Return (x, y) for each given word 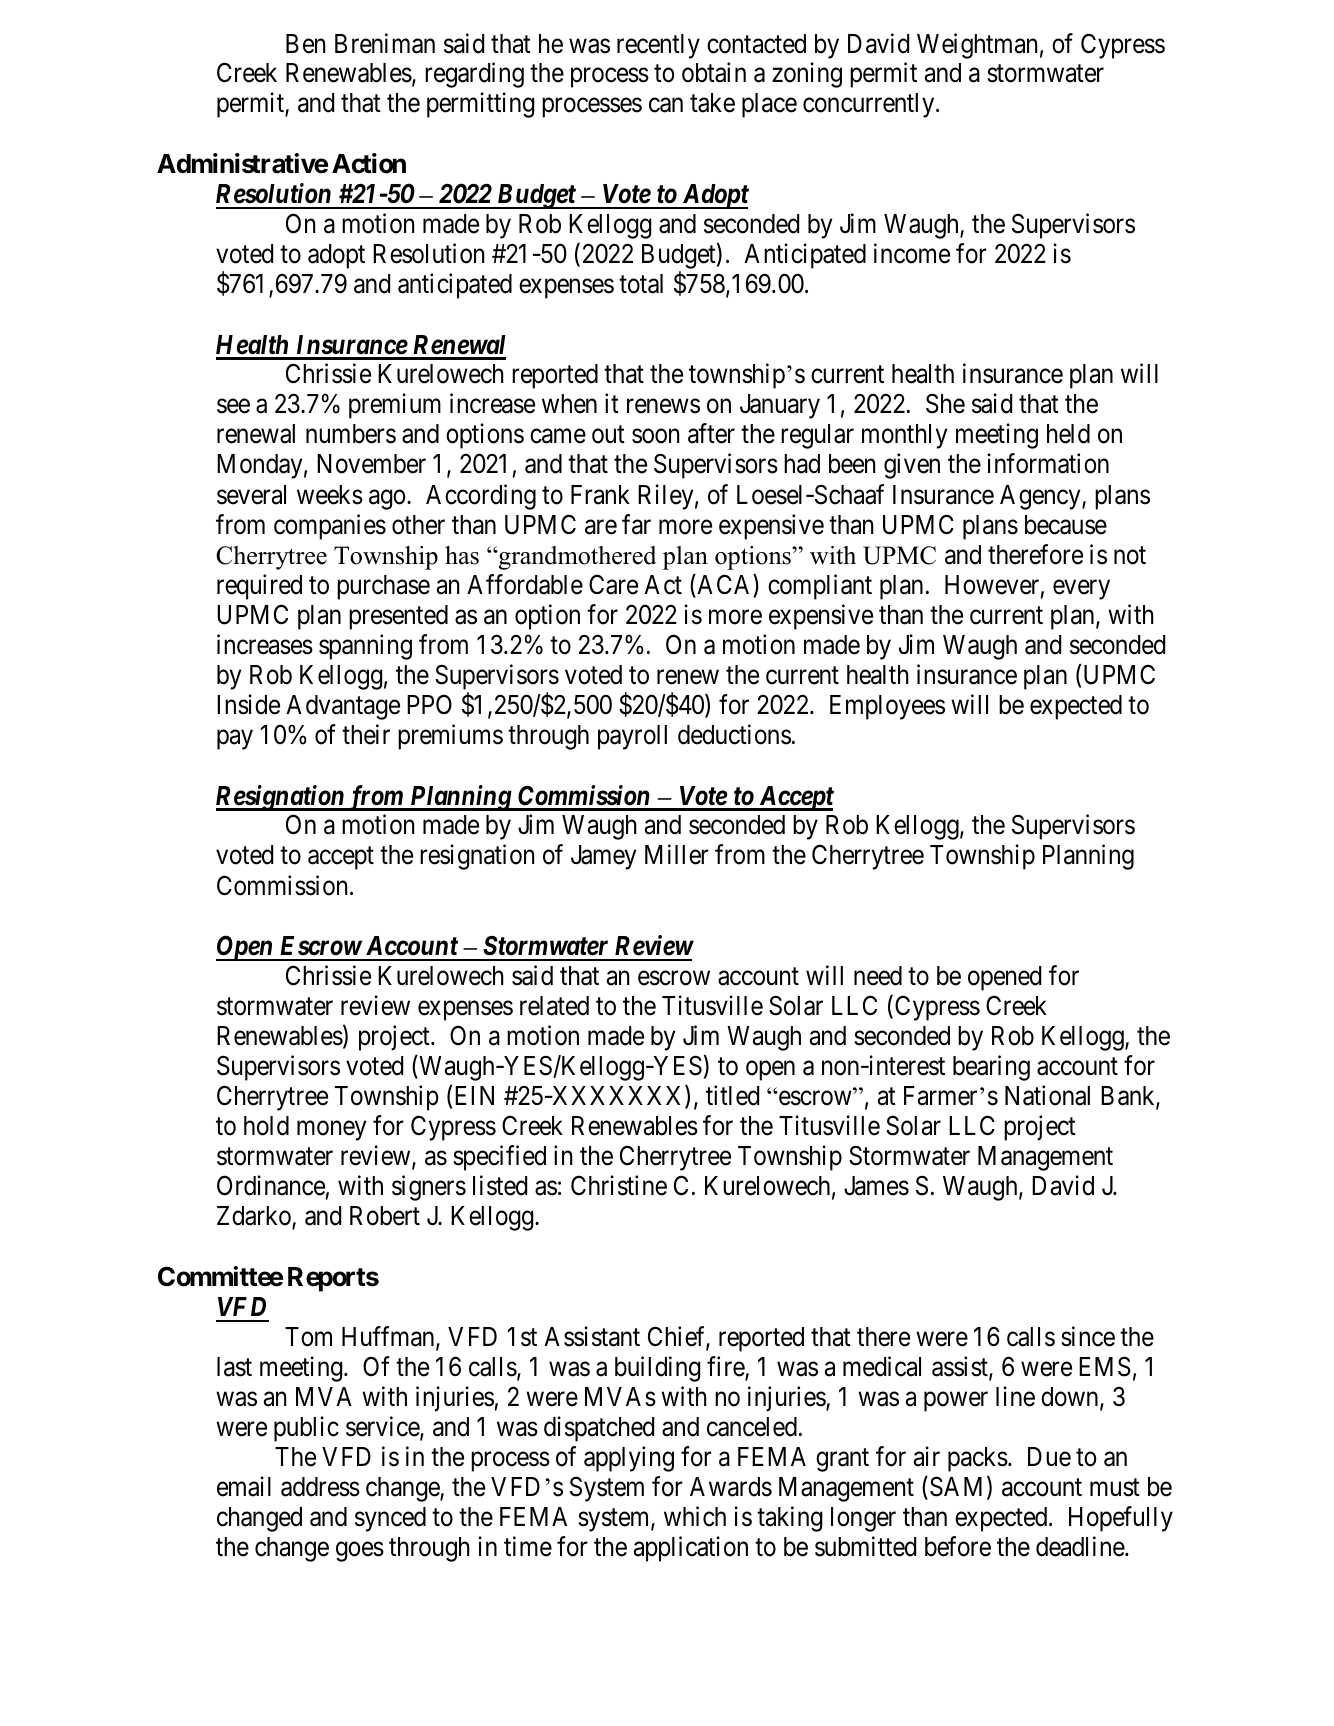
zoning (807, 75)
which (695, 1516)
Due (1049, 1457)
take (712, 103)
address (320, 1487)
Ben (305, 44)
